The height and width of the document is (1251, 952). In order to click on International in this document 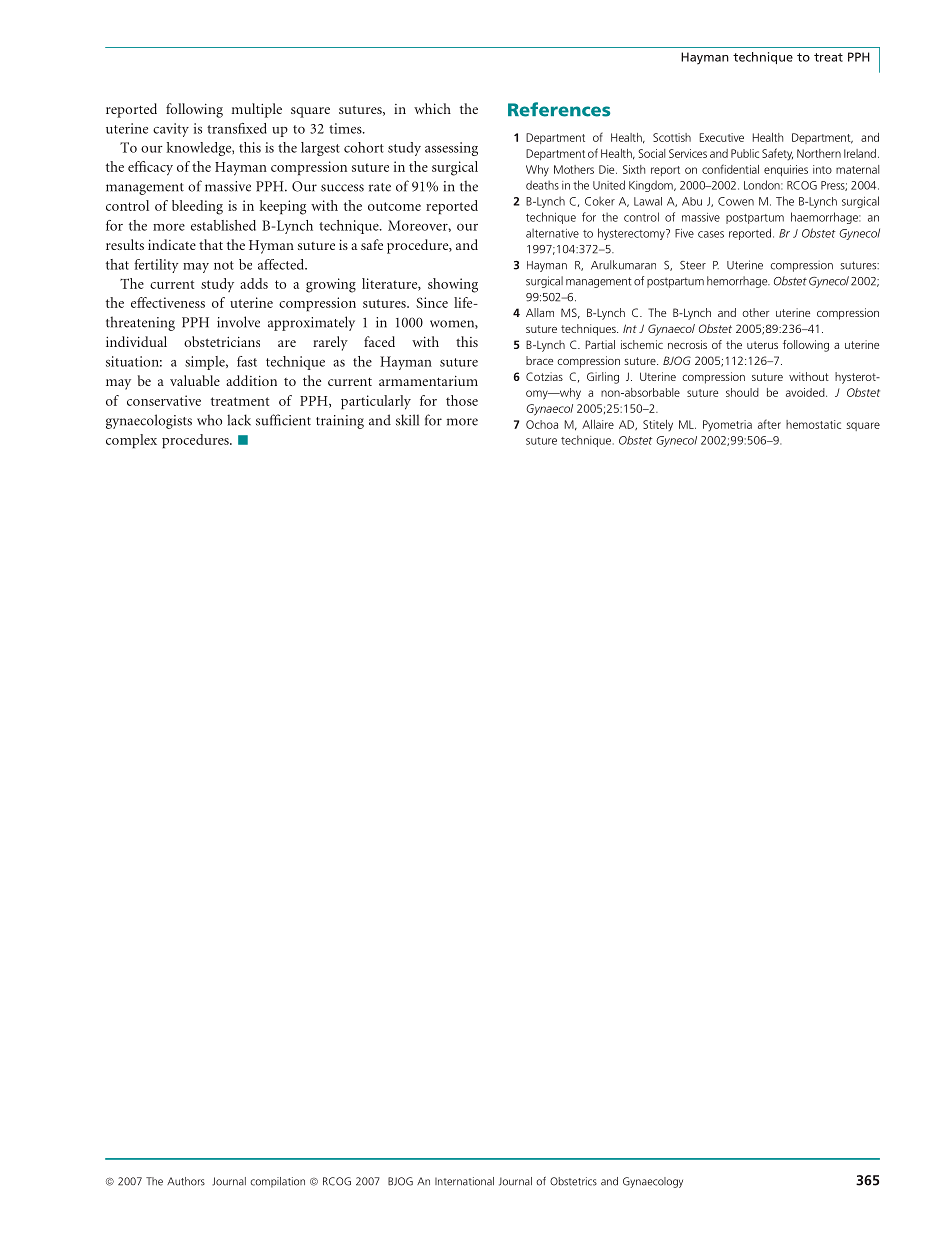, I will do `click(464, 1181)`.
